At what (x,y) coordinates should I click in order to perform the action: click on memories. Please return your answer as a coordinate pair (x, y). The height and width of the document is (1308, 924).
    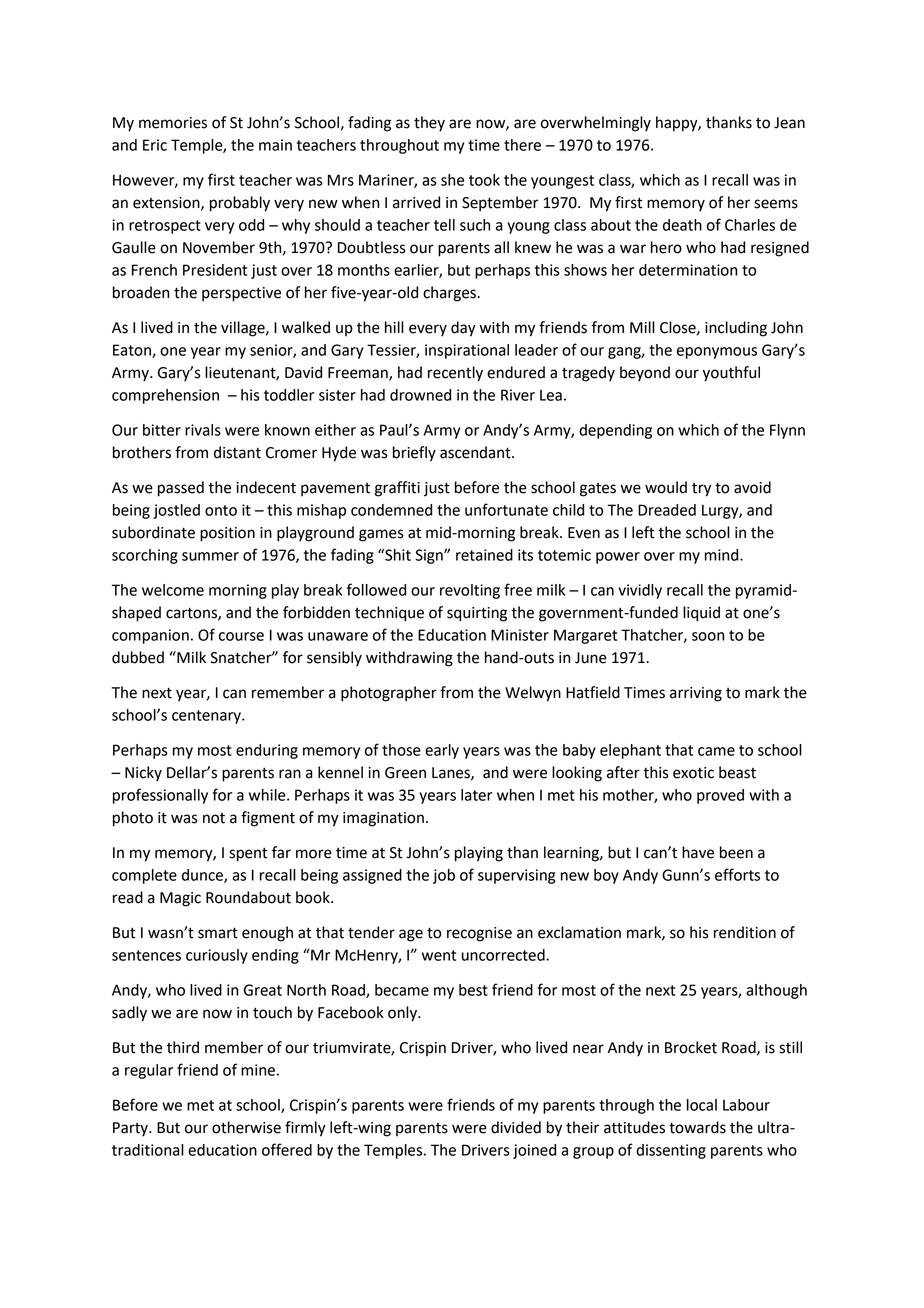
    Looking at the image, I should click on (173, 123).
